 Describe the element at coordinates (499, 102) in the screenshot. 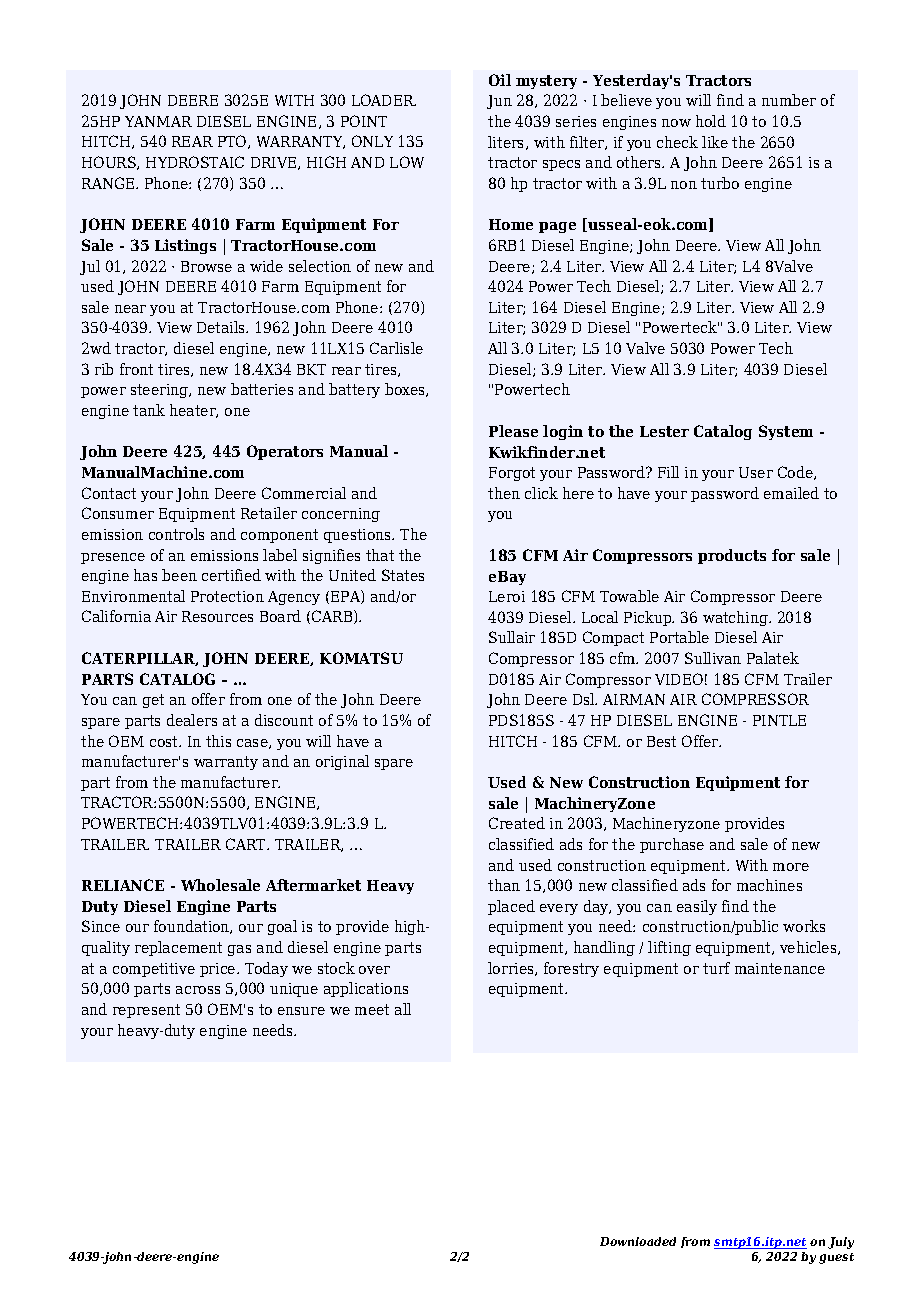

I see `Jun` at that location.
